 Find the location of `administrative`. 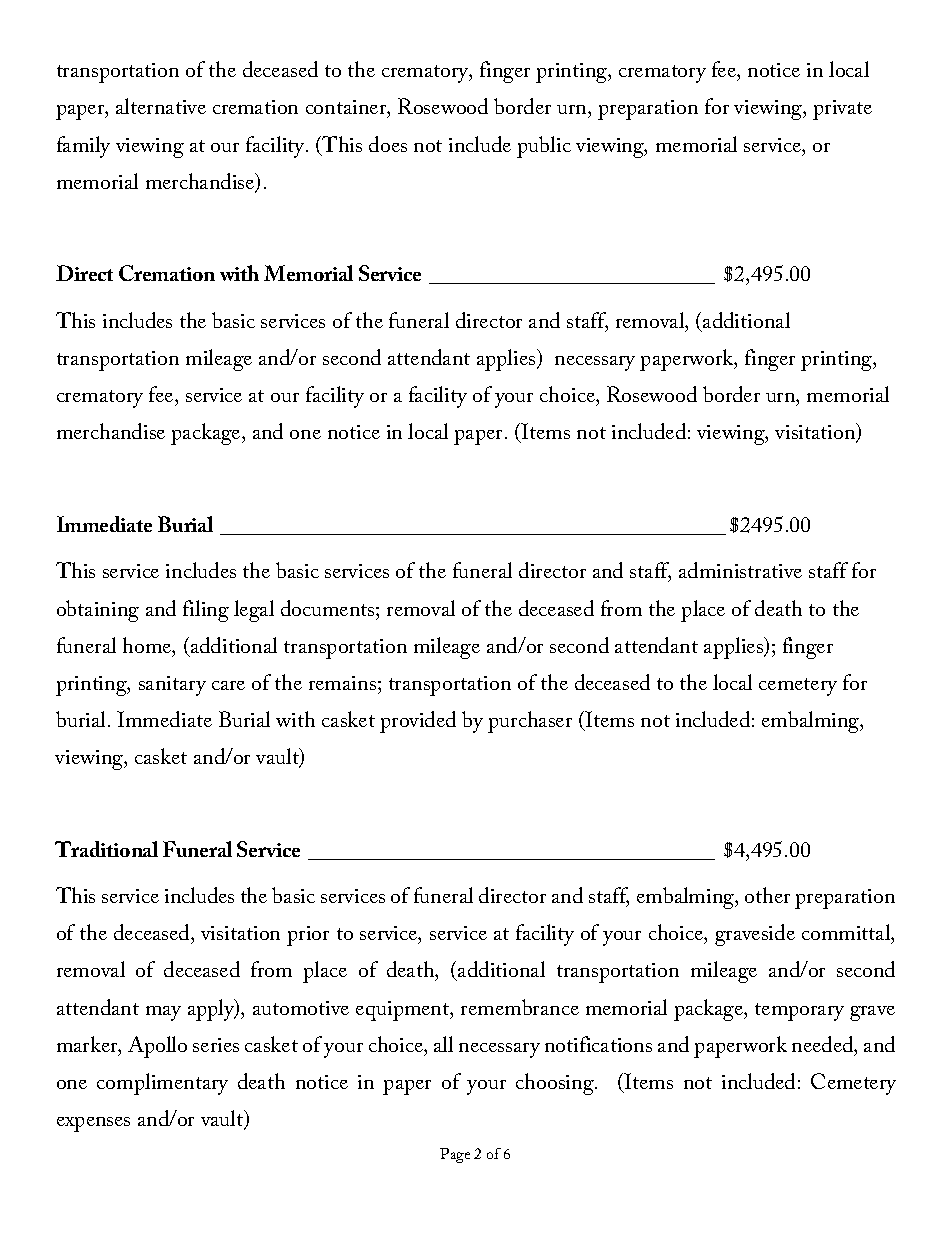

administrative is located at coordinates (740, 570).
